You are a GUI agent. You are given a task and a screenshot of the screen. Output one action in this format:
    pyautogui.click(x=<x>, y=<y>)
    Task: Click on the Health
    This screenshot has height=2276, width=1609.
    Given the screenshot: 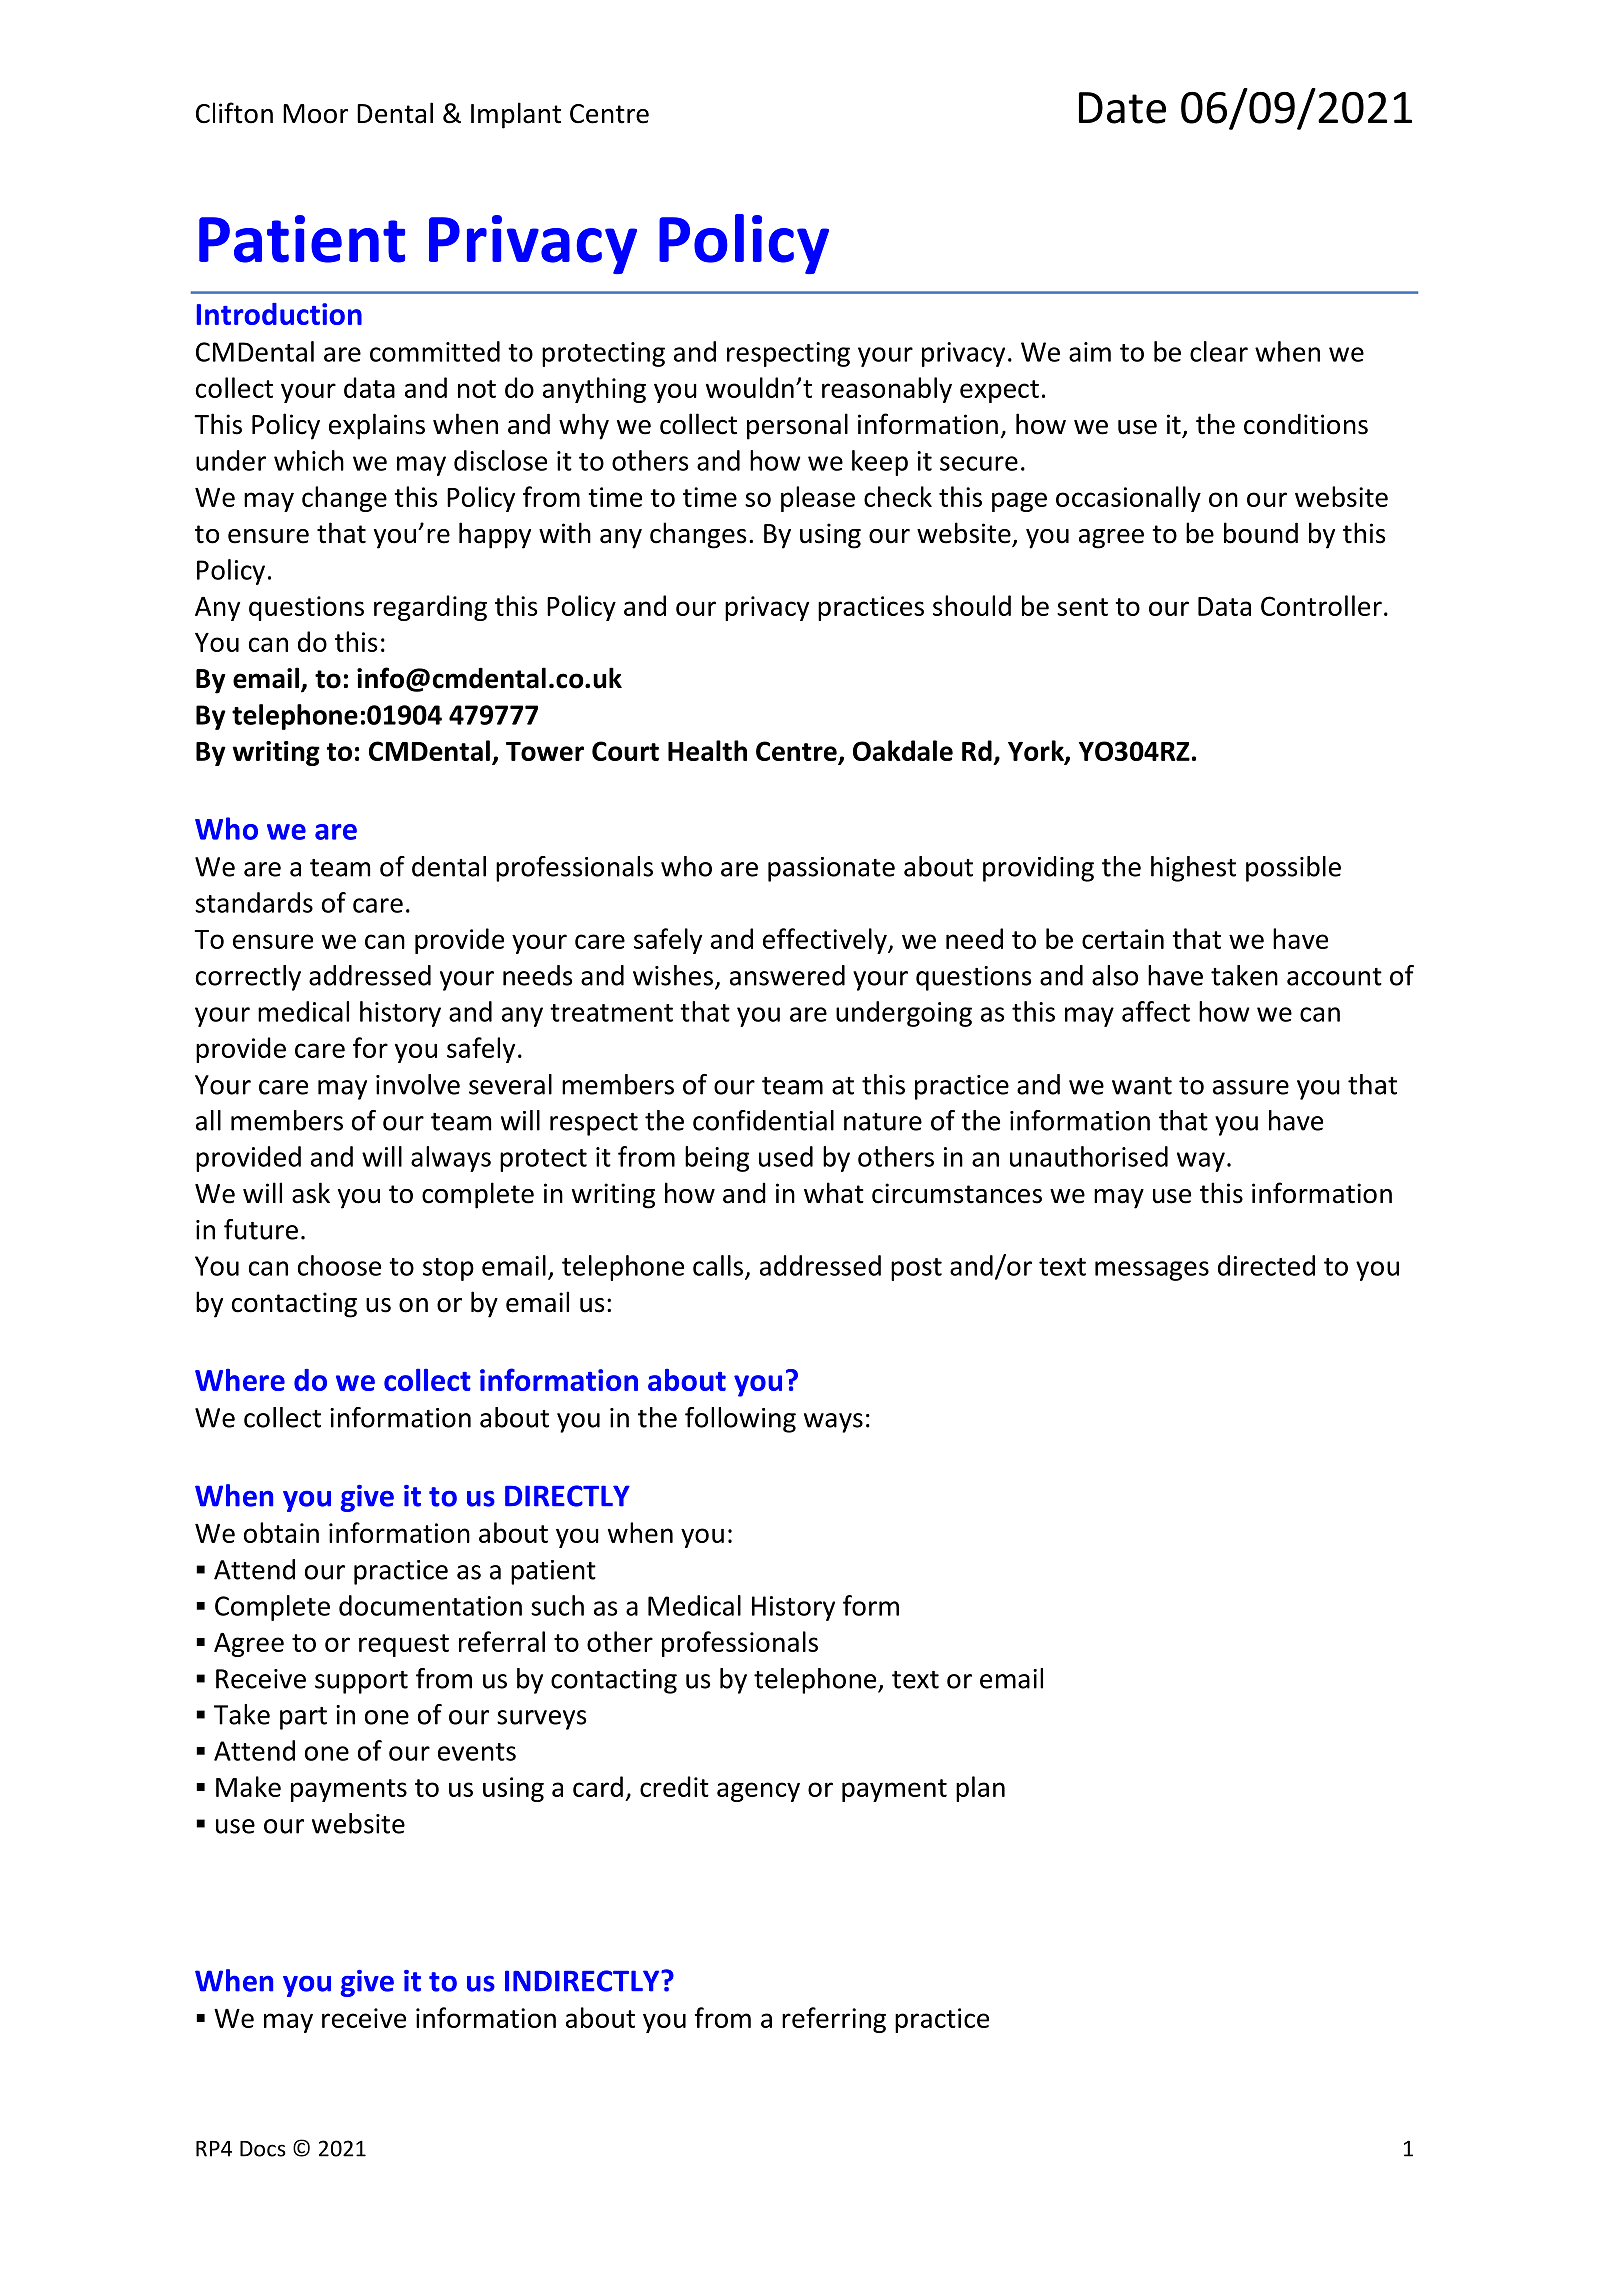 What is the action you would take?
    pyautogui.click(x=707, y=750)
